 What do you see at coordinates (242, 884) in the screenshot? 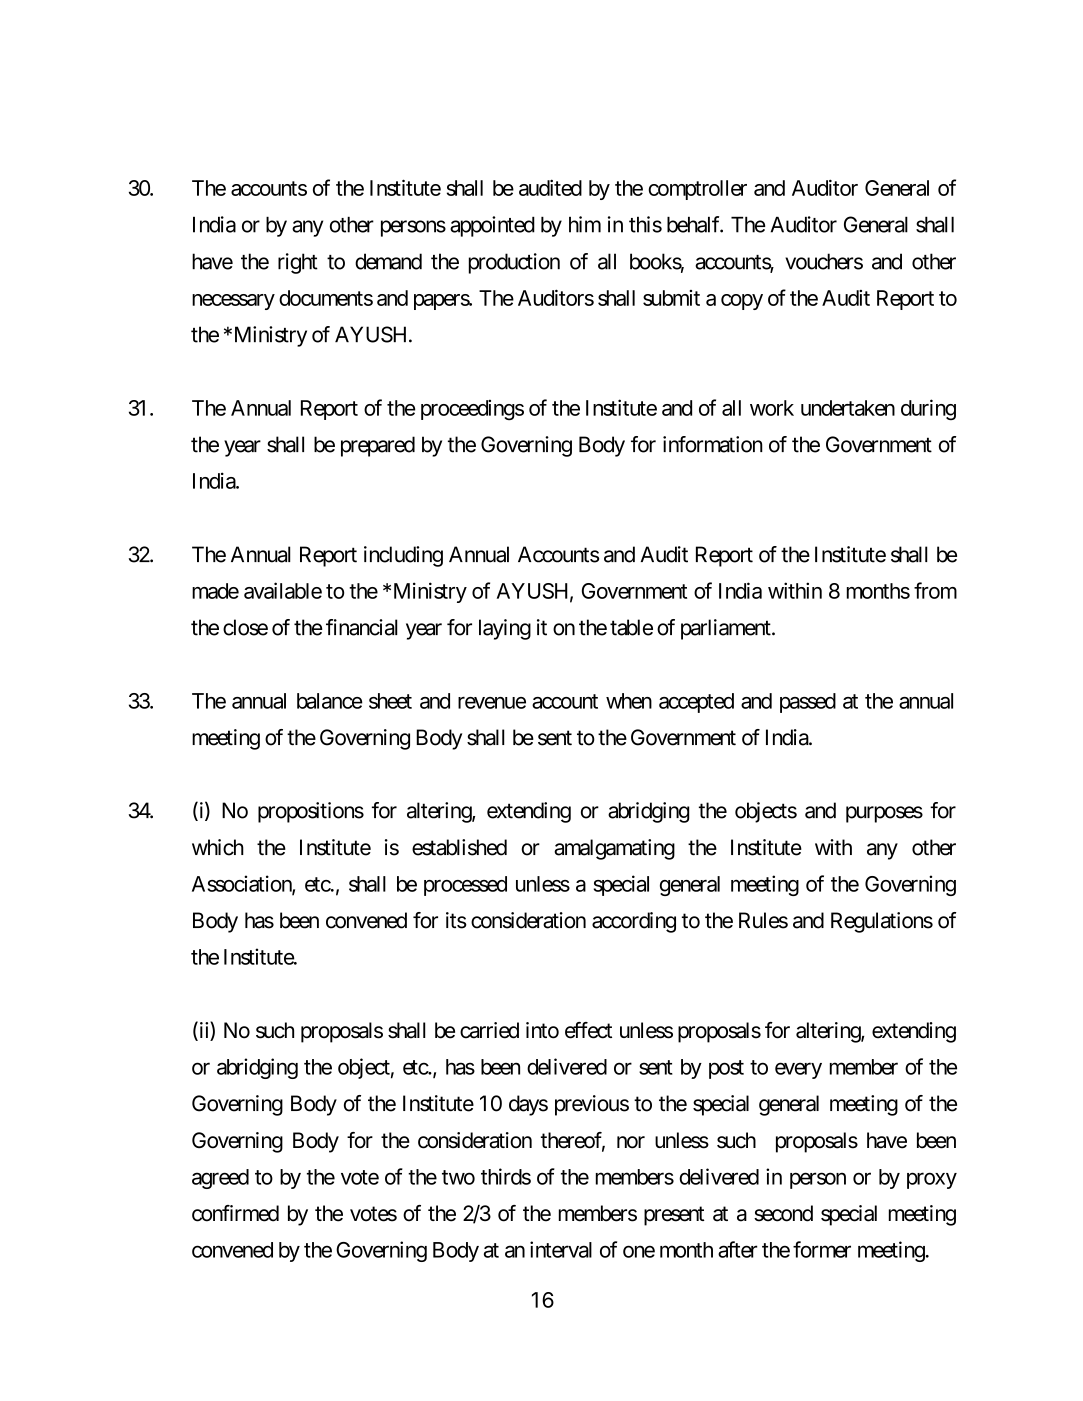
I see `Association` at bounding box center [242, 884].
